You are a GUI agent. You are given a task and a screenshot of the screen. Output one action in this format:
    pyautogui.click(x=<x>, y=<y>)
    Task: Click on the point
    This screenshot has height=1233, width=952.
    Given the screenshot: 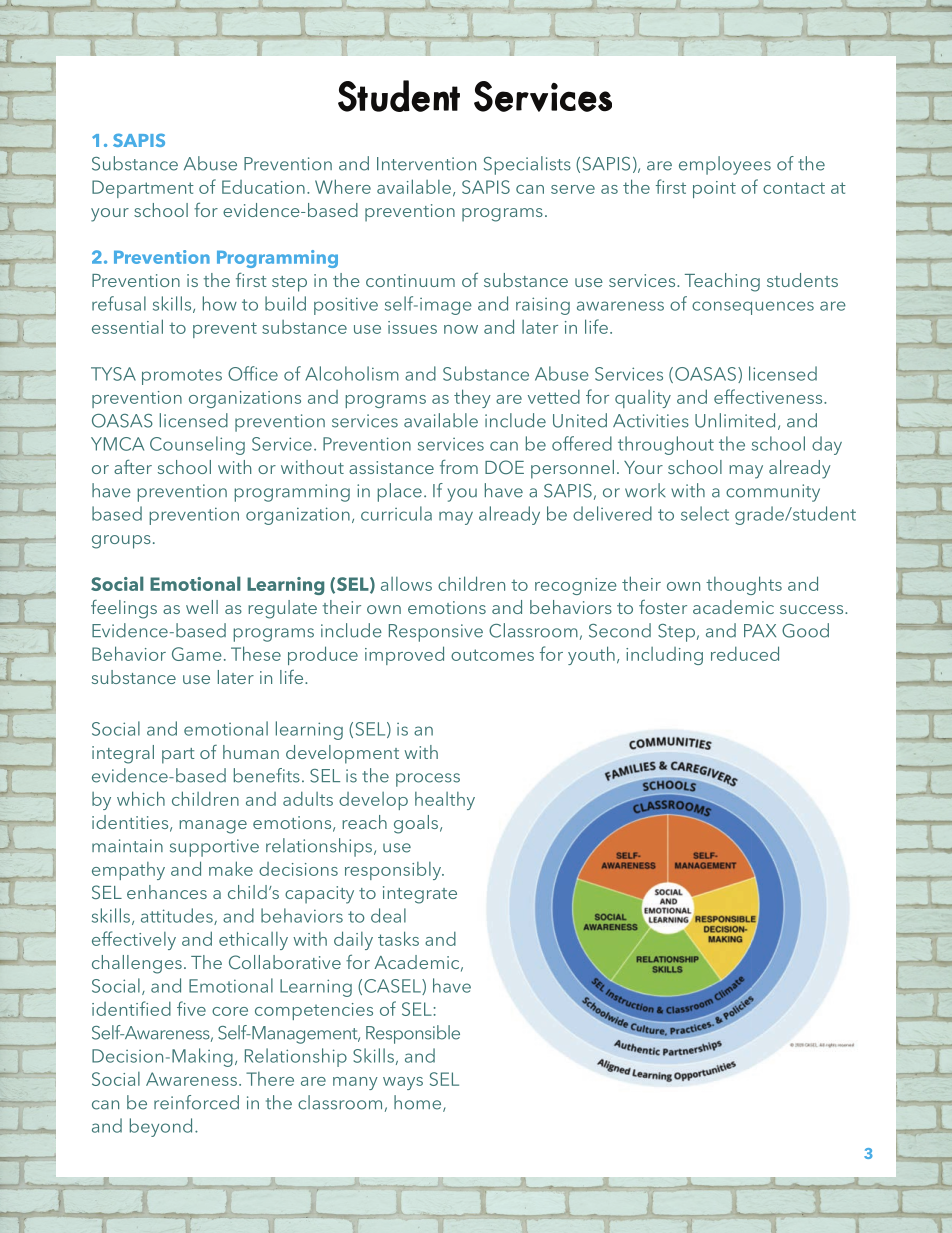 What is the action you would take?
    pyautogui.click(x=714, y=189)
